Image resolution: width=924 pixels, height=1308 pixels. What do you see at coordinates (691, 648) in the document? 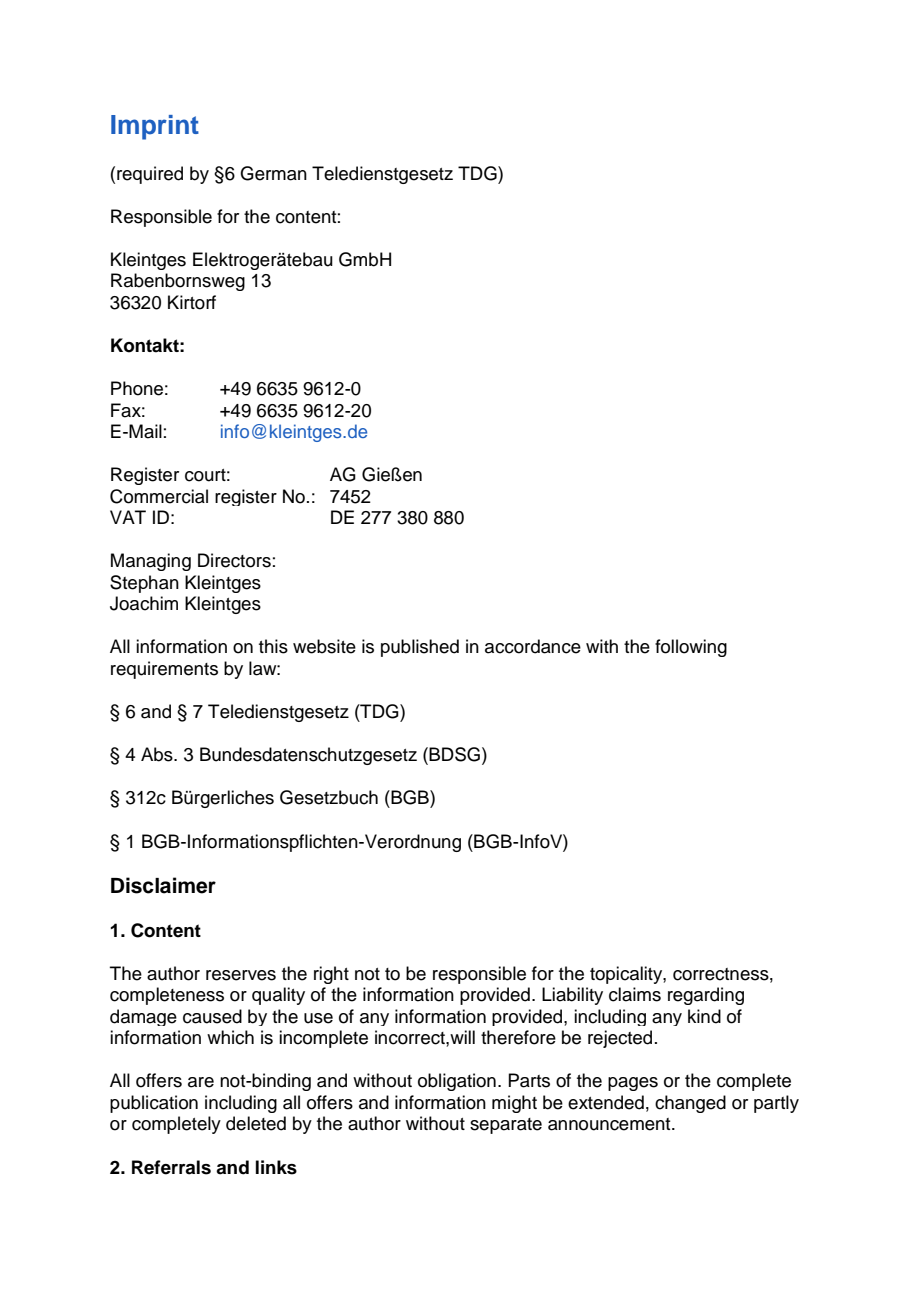
I see `following` at bounding box center [691, 648].
